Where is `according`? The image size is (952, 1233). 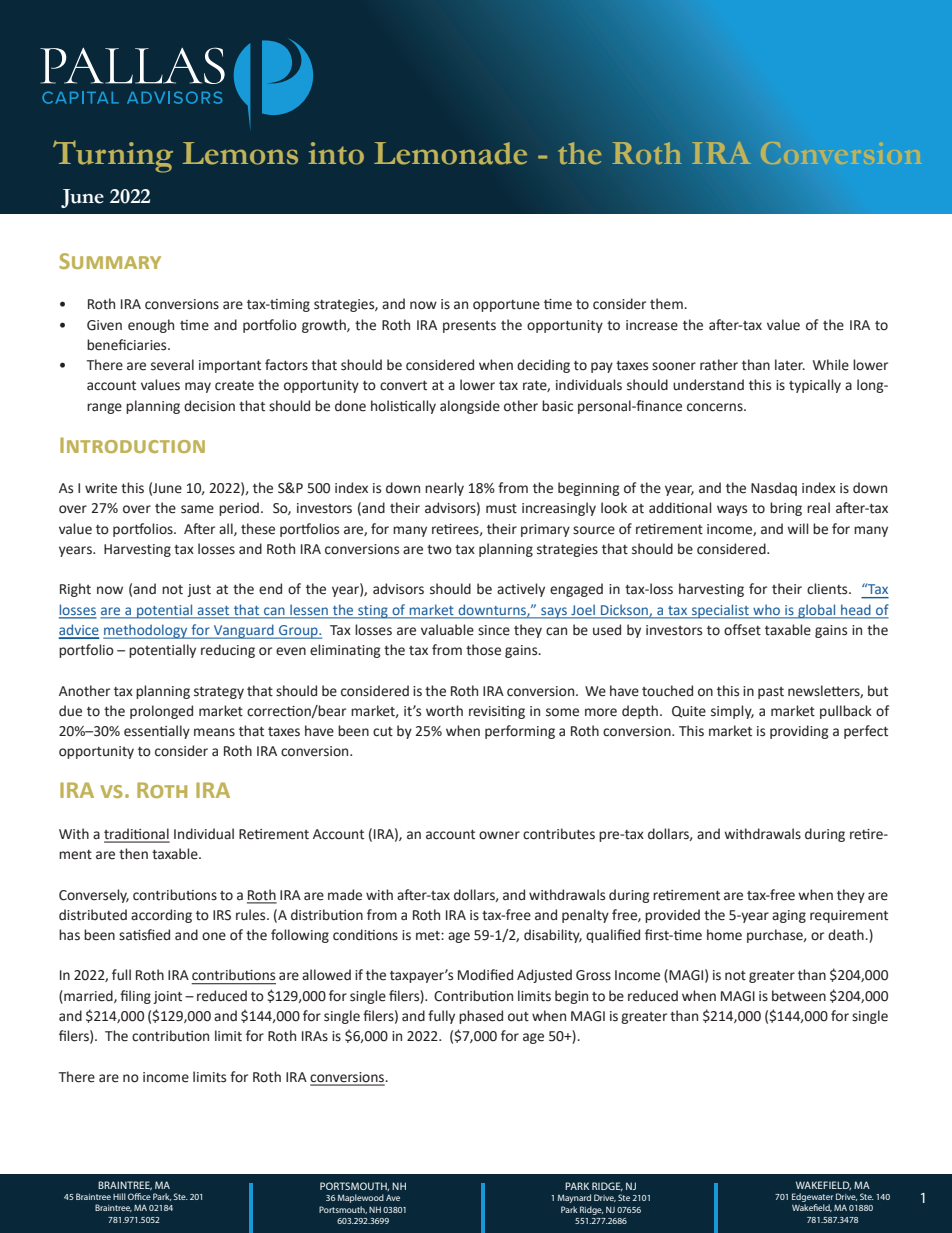 according is located at coordinates (161, 916).
